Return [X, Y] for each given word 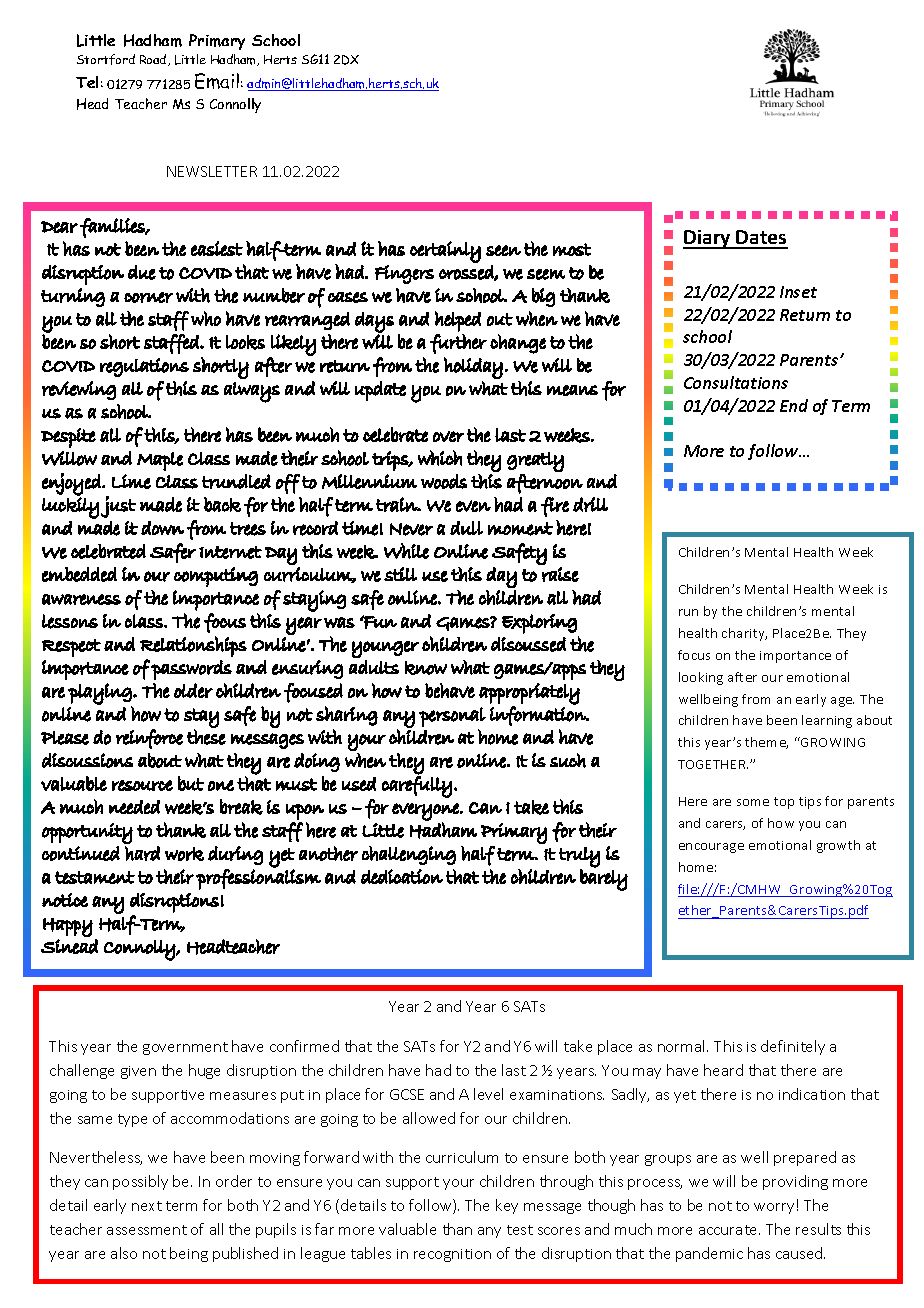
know [426, 668]
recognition [452, 1255]
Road [154, 60]
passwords [191, 670]
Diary [708, 239]
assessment [147, 1230]
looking [701, 678]
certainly [445, 252]
